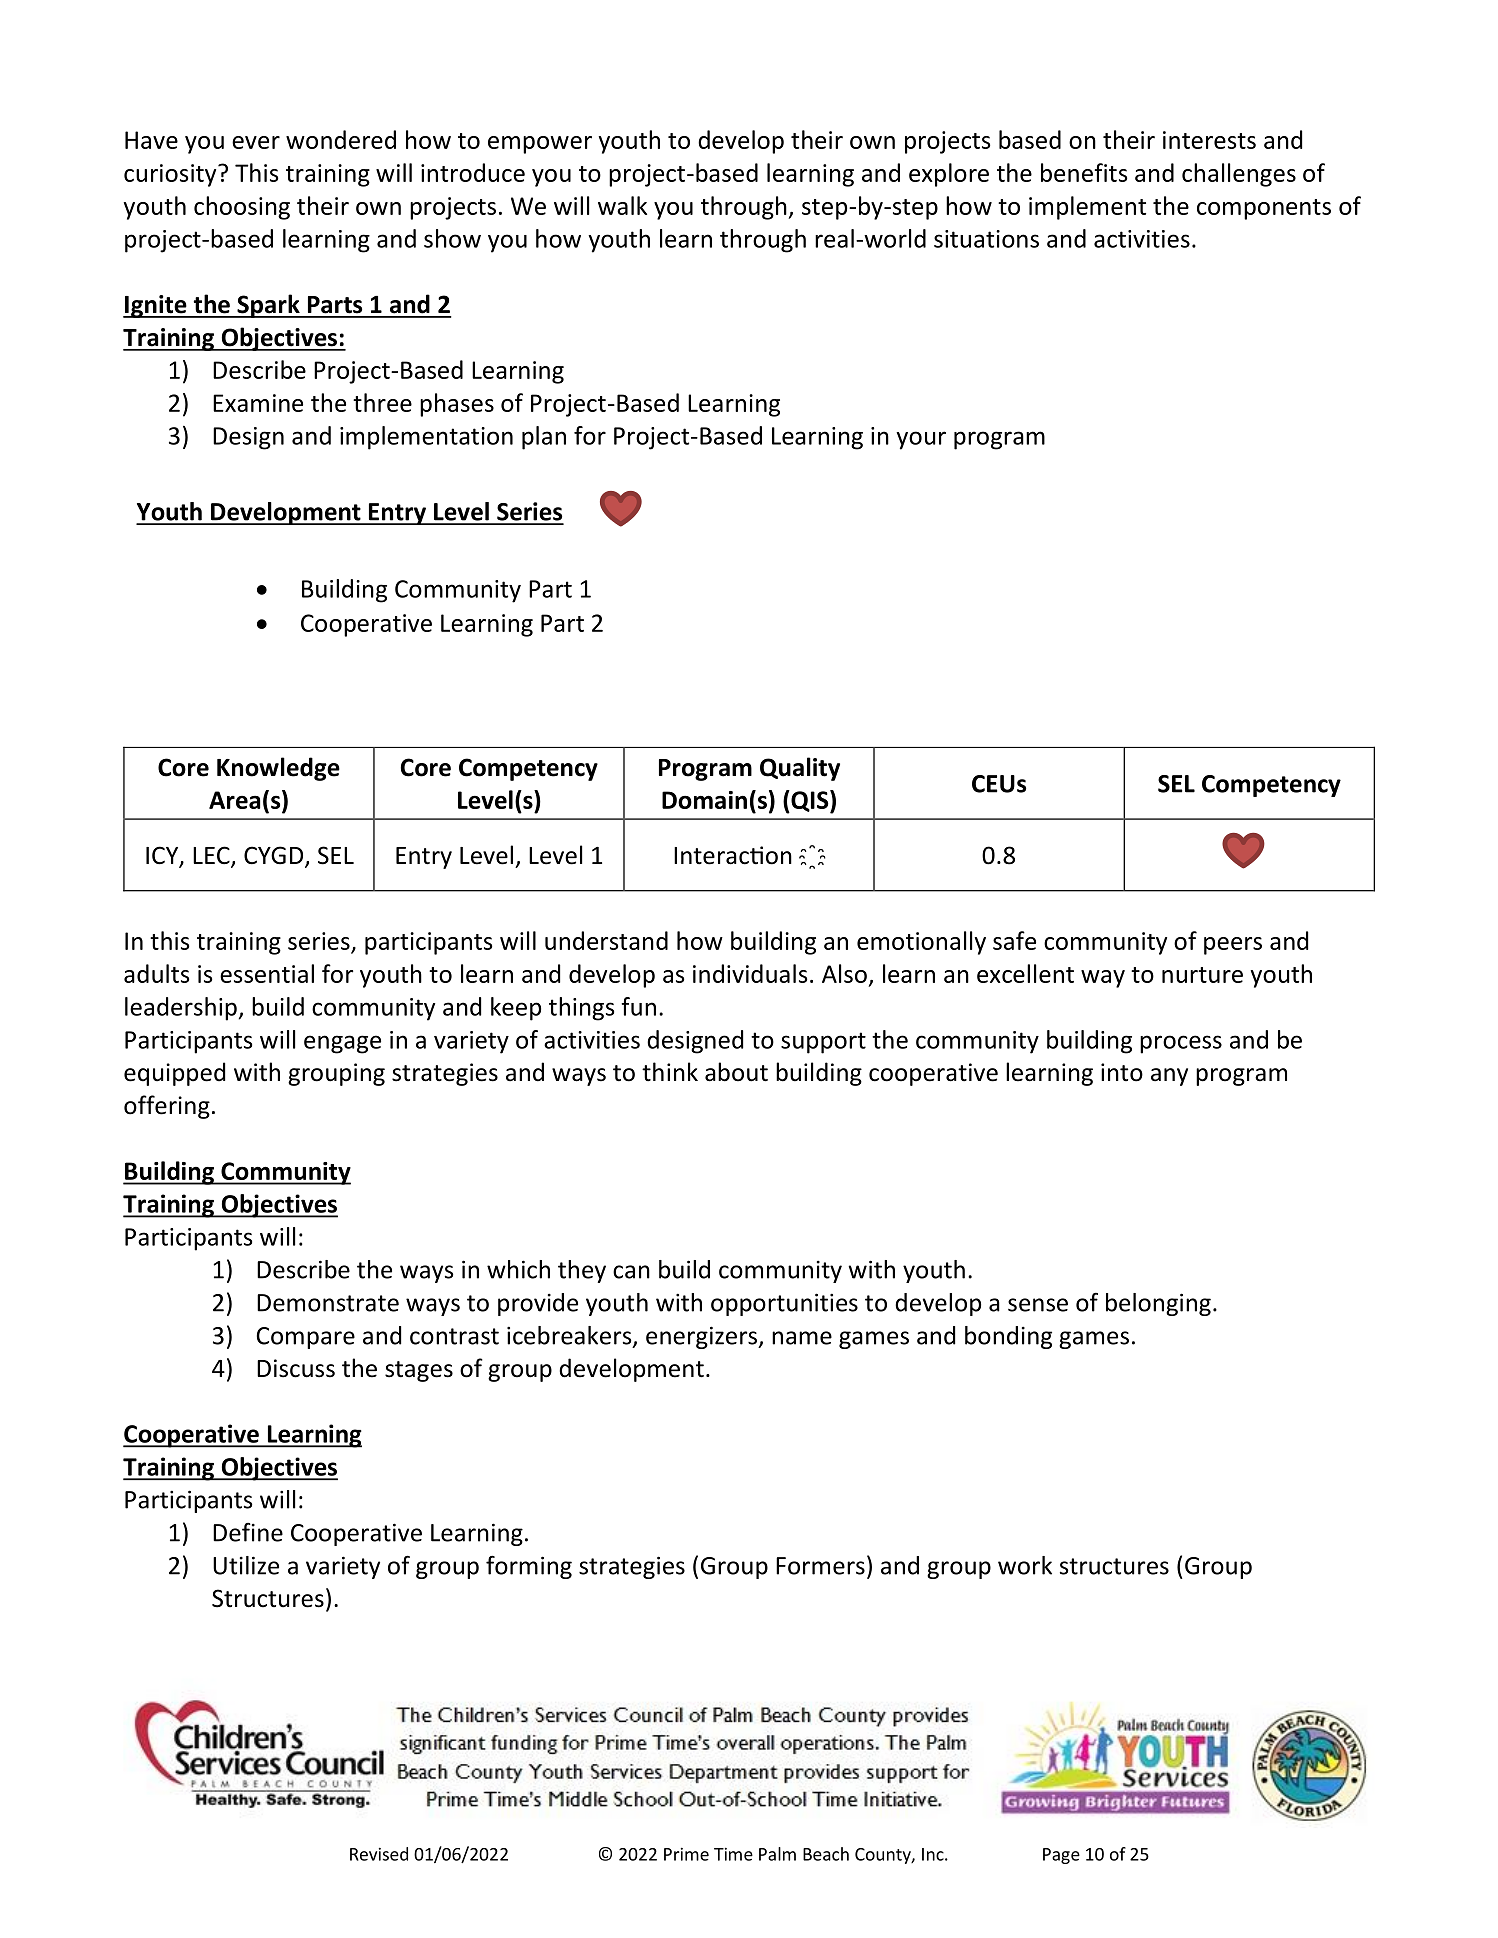 The width and height of the document is (1498, 1938). Describe the element at coordinates (750, 973) in the document. I see `individuals` at that location.
